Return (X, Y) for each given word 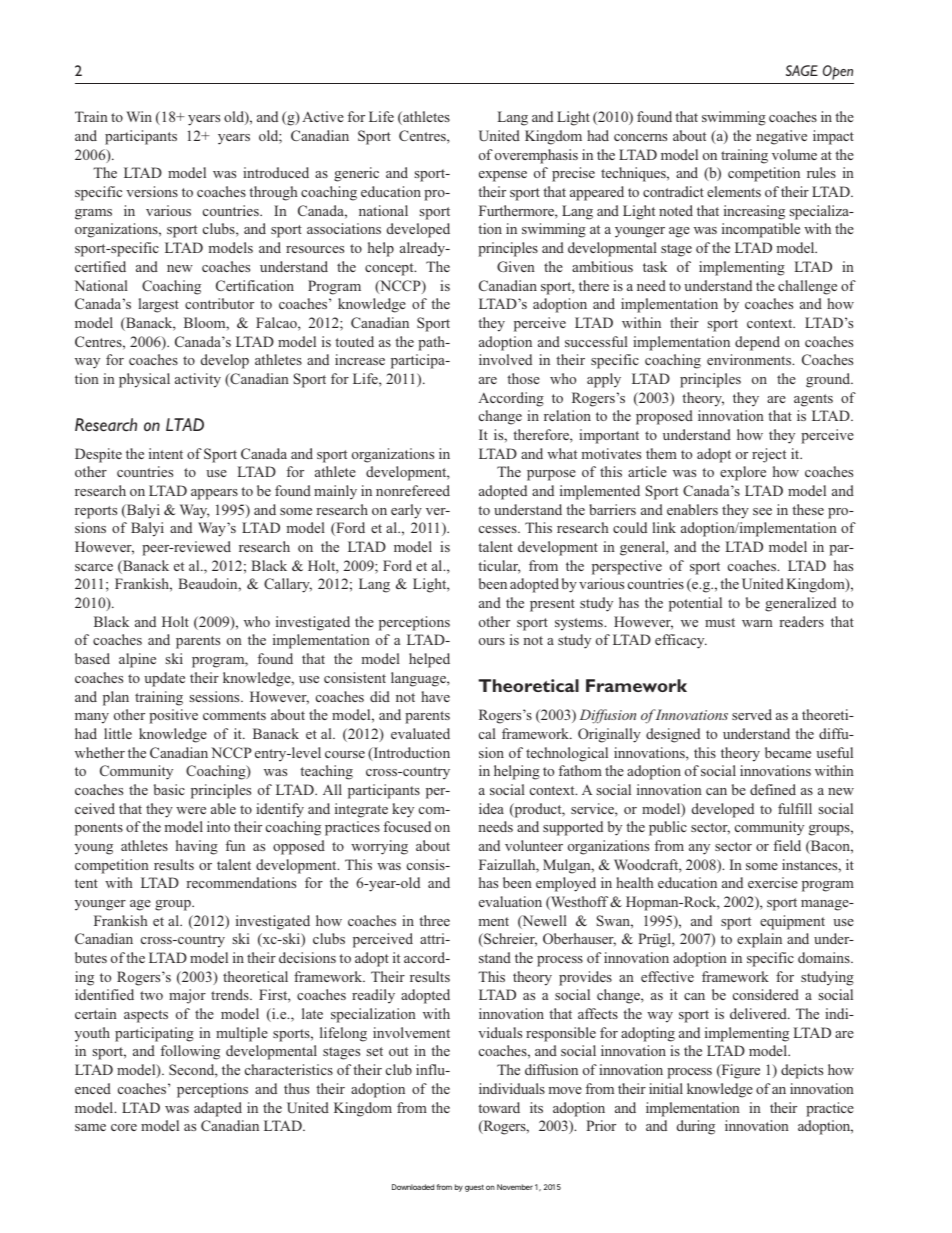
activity (198, 380)
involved (505, 359)
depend (757, 343)
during (696, 1127)
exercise (773, 882)
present (552, 605)
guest (474, 1188)
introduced (276, 172)
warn (757, 623)
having (197, 847)
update (164, 679)
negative (781, 137)
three (434, 920)
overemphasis (536, 156)
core (124, 1127)
